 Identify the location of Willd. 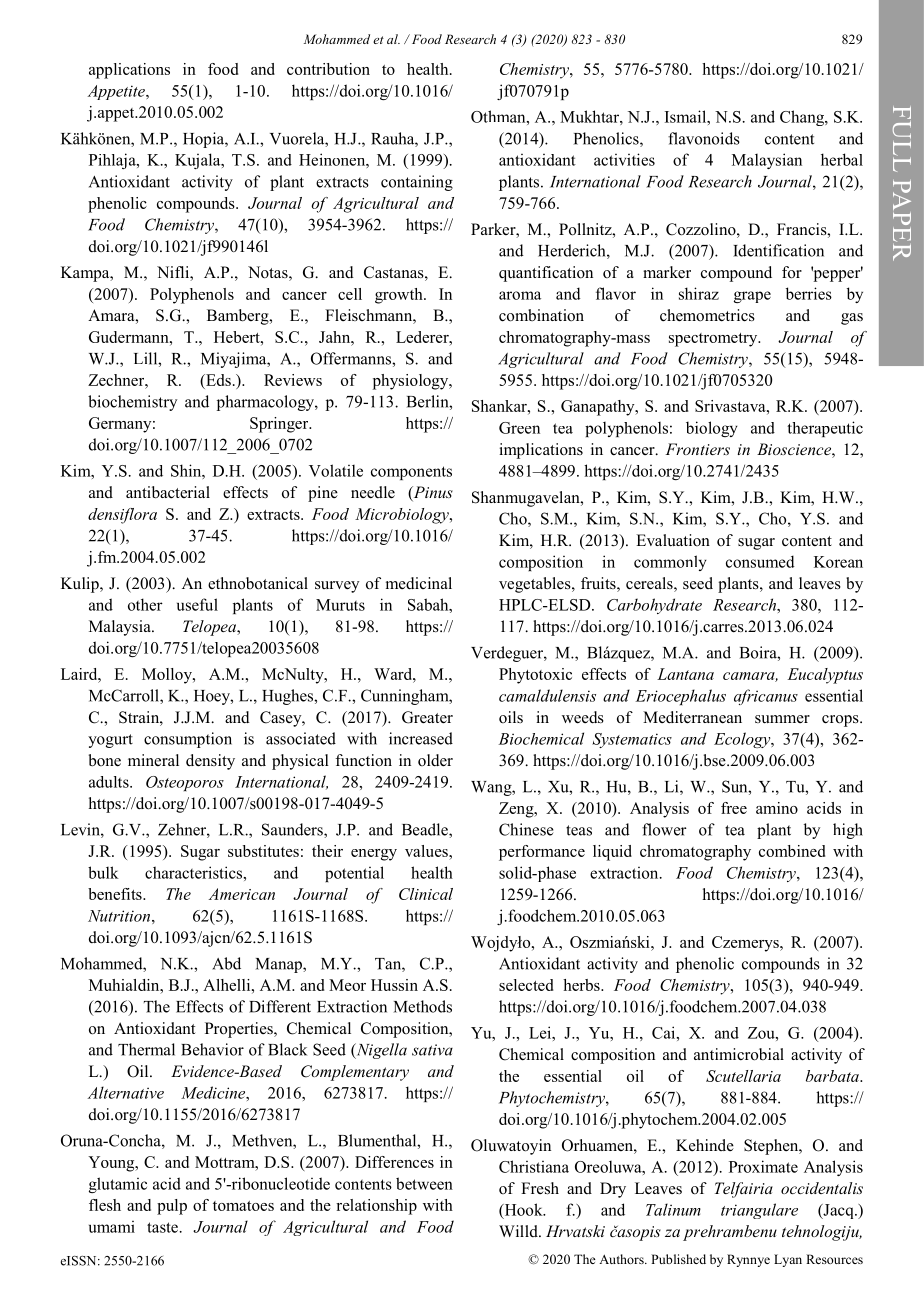
(519, 1231).
